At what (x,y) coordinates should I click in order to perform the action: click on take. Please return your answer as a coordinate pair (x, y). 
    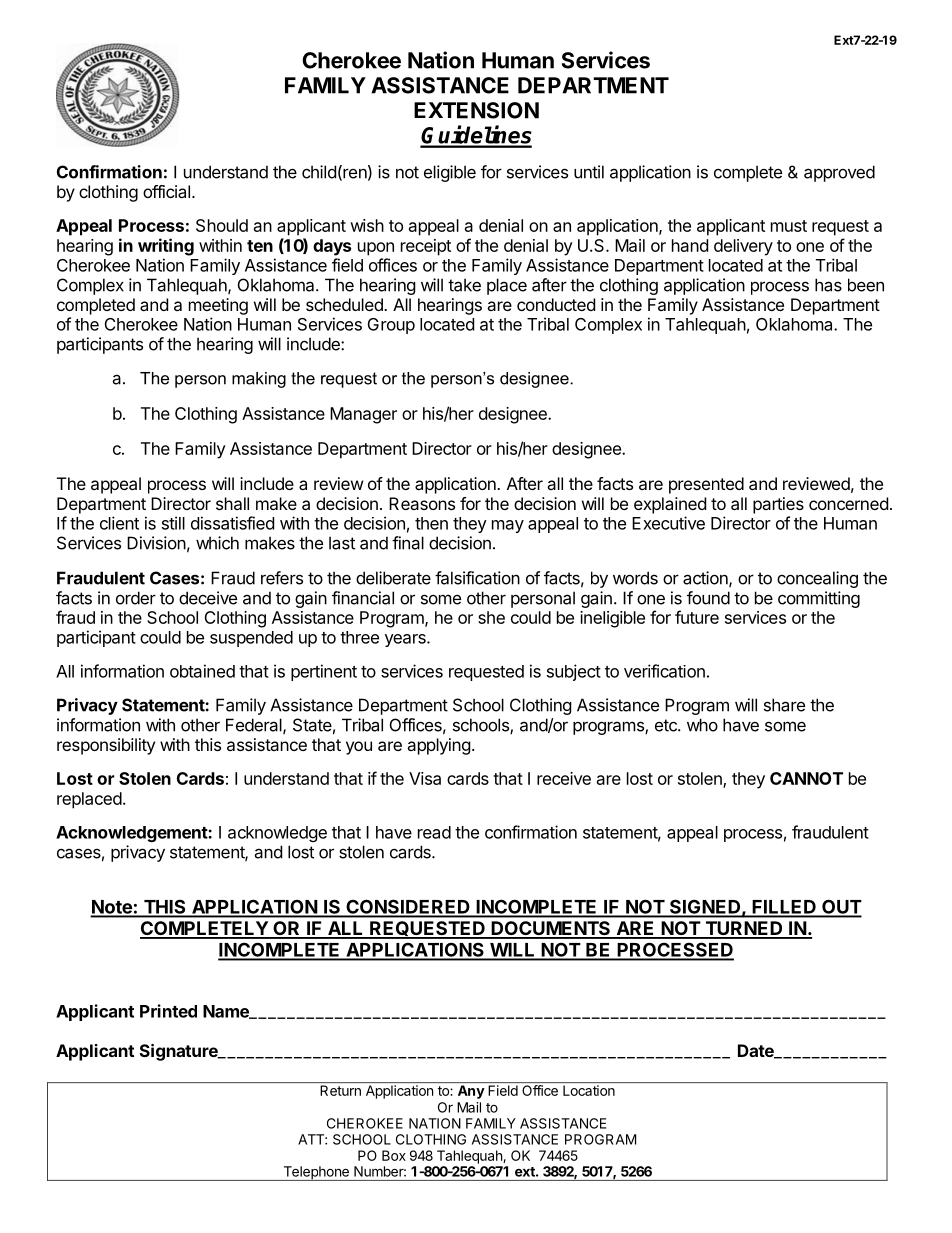
    Looking at the image, I should click on (464, 285).
